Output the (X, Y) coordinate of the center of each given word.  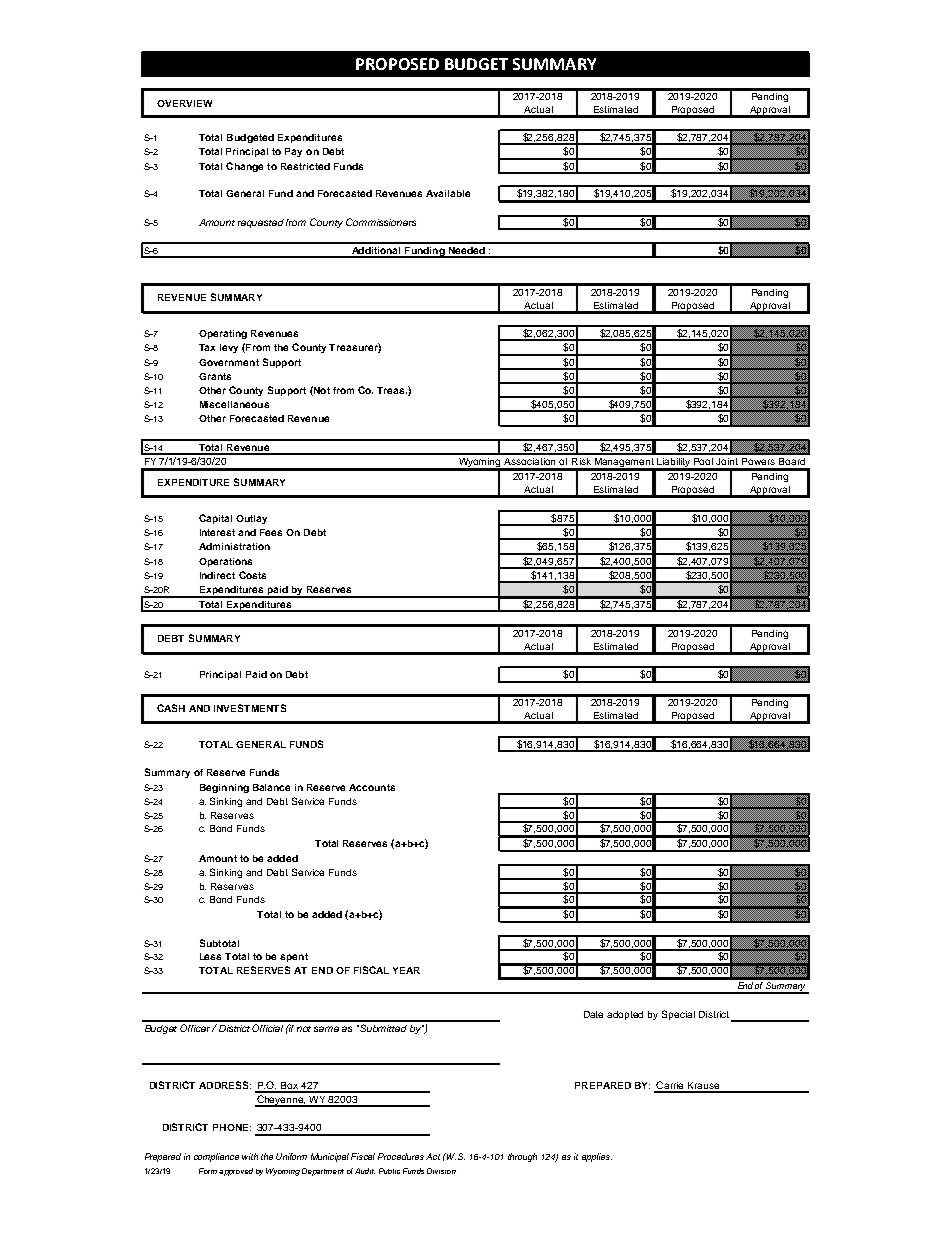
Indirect (217, 575)
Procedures (401, 1156)
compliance (216, 1157)
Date (593, 1014)
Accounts (372, 787)
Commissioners (381, 222)
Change (244, 167)
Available (448, 193)
